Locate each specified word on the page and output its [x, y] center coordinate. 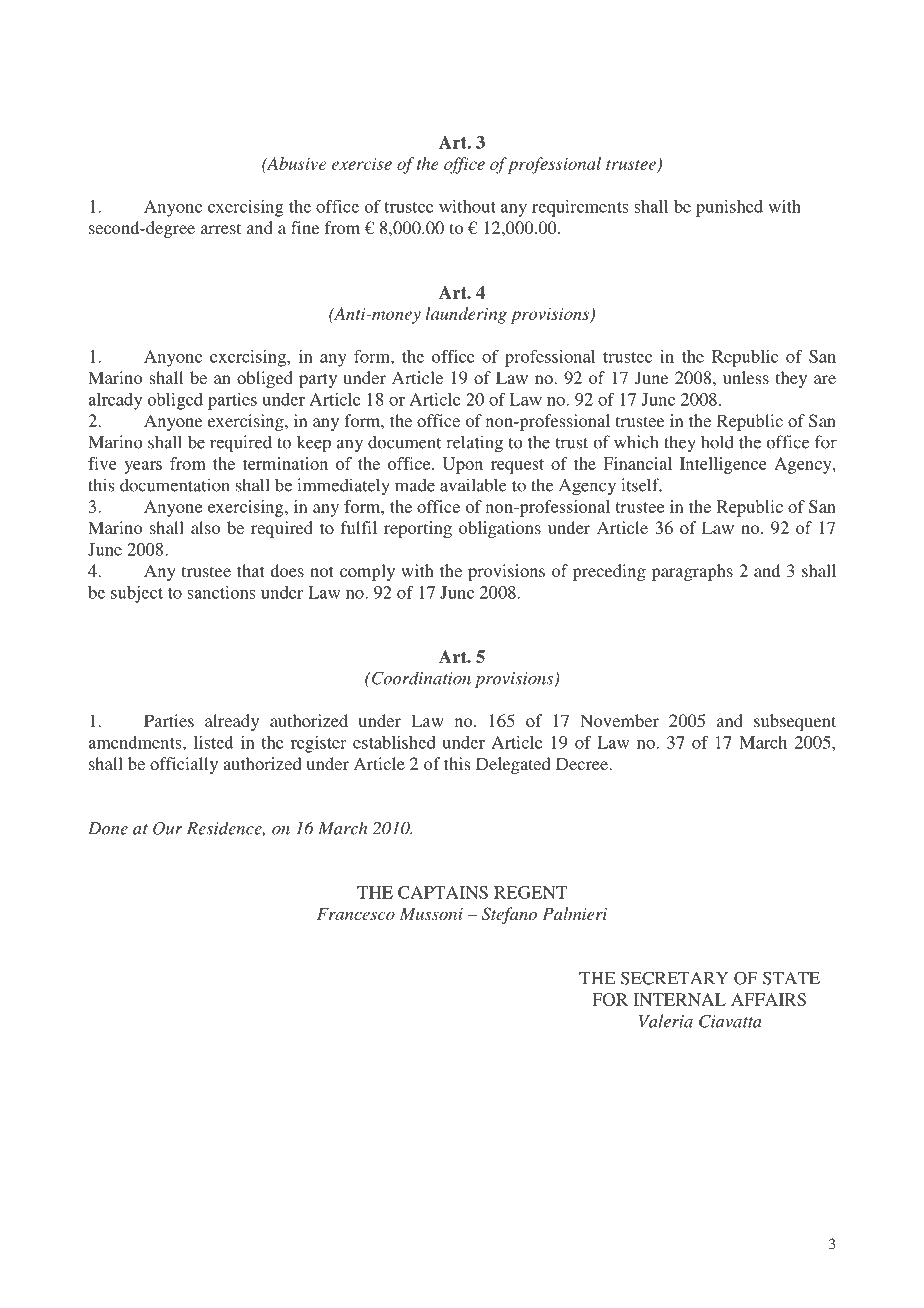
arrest [221, 228]
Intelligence [723, 465]
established [394, 742]
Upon [463, 465]
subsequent [795, 722]
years [143, 467]
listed [213, 742]
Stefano [509, 915]
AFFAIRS [768, 999]
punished [729, 208]
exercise [362, 163]
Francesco [356, 914]
